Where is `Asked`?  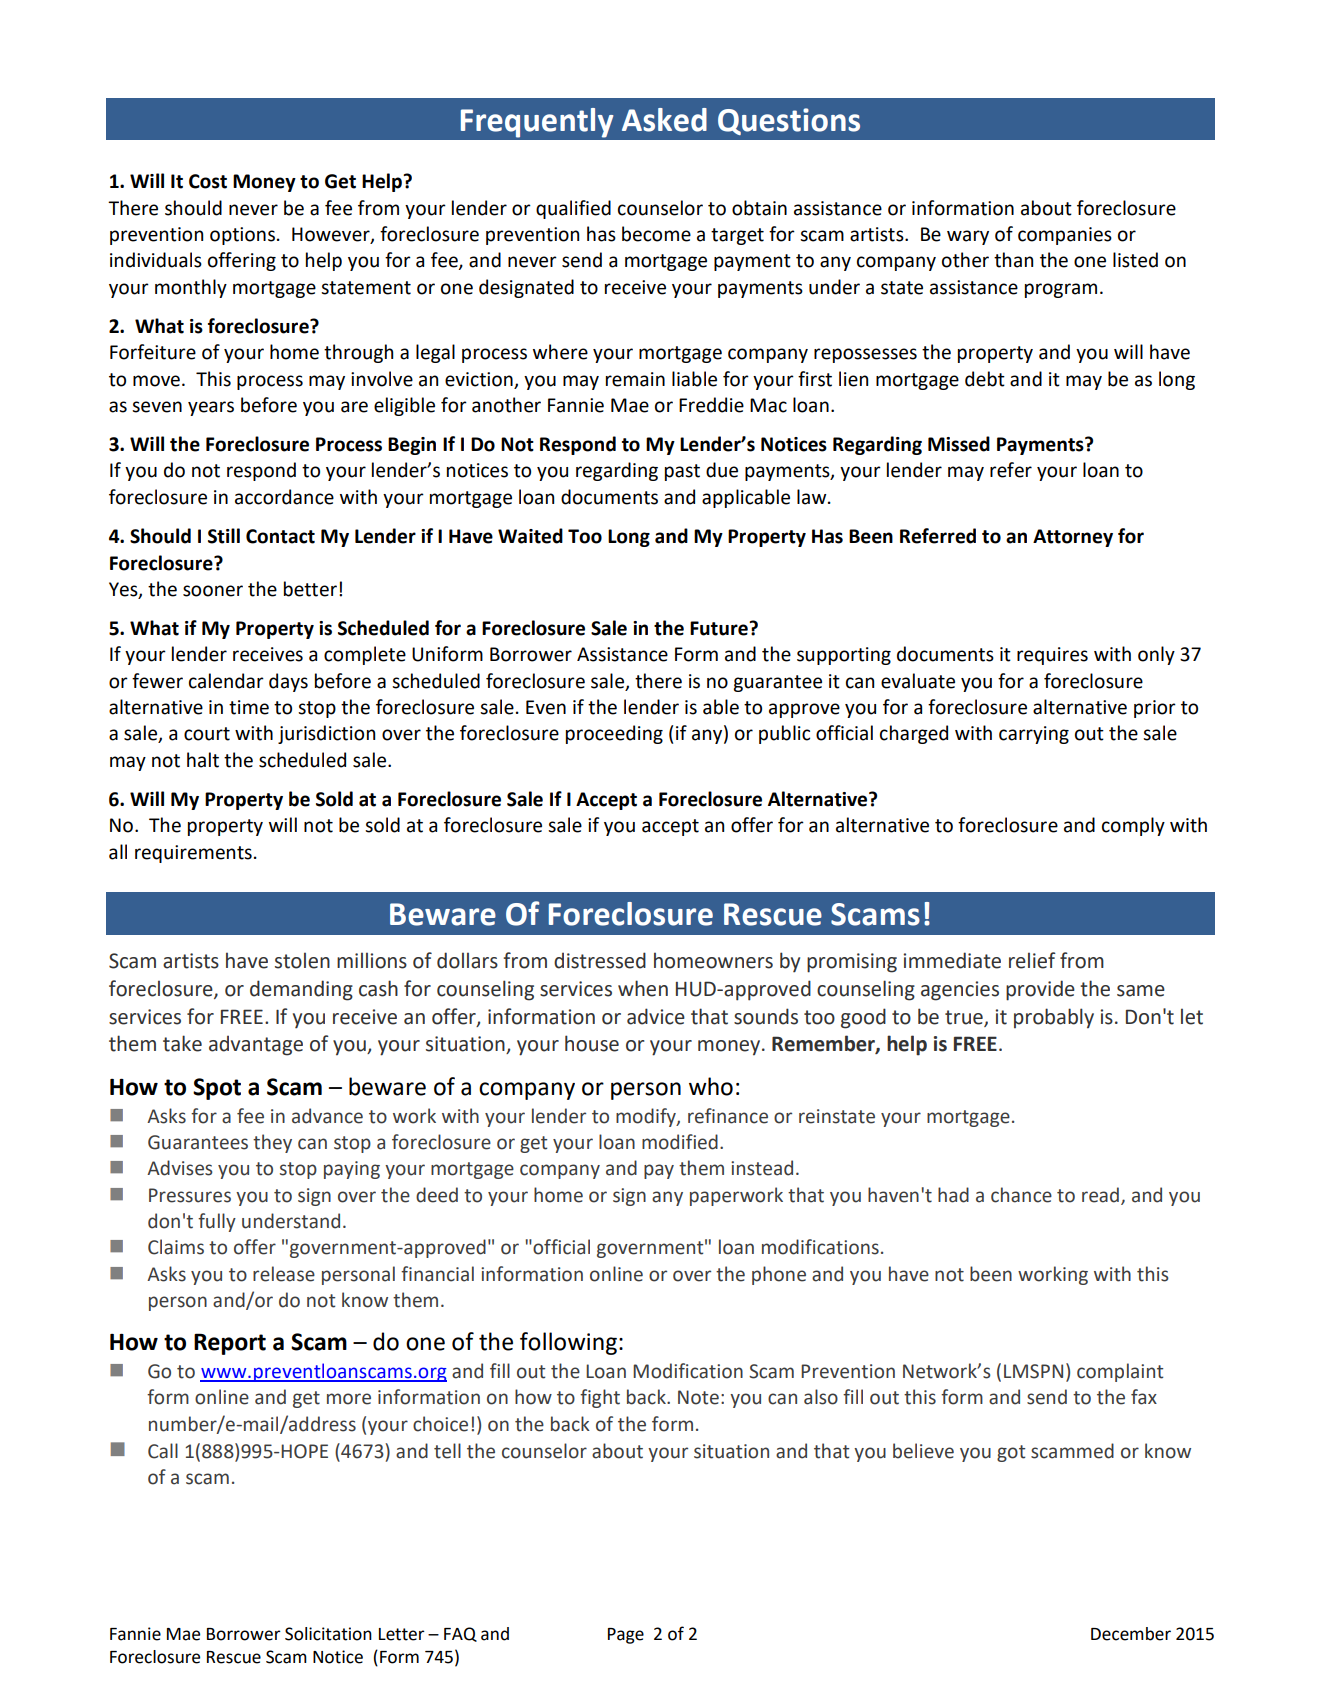 Asked is located at coordinates (664, 120).
